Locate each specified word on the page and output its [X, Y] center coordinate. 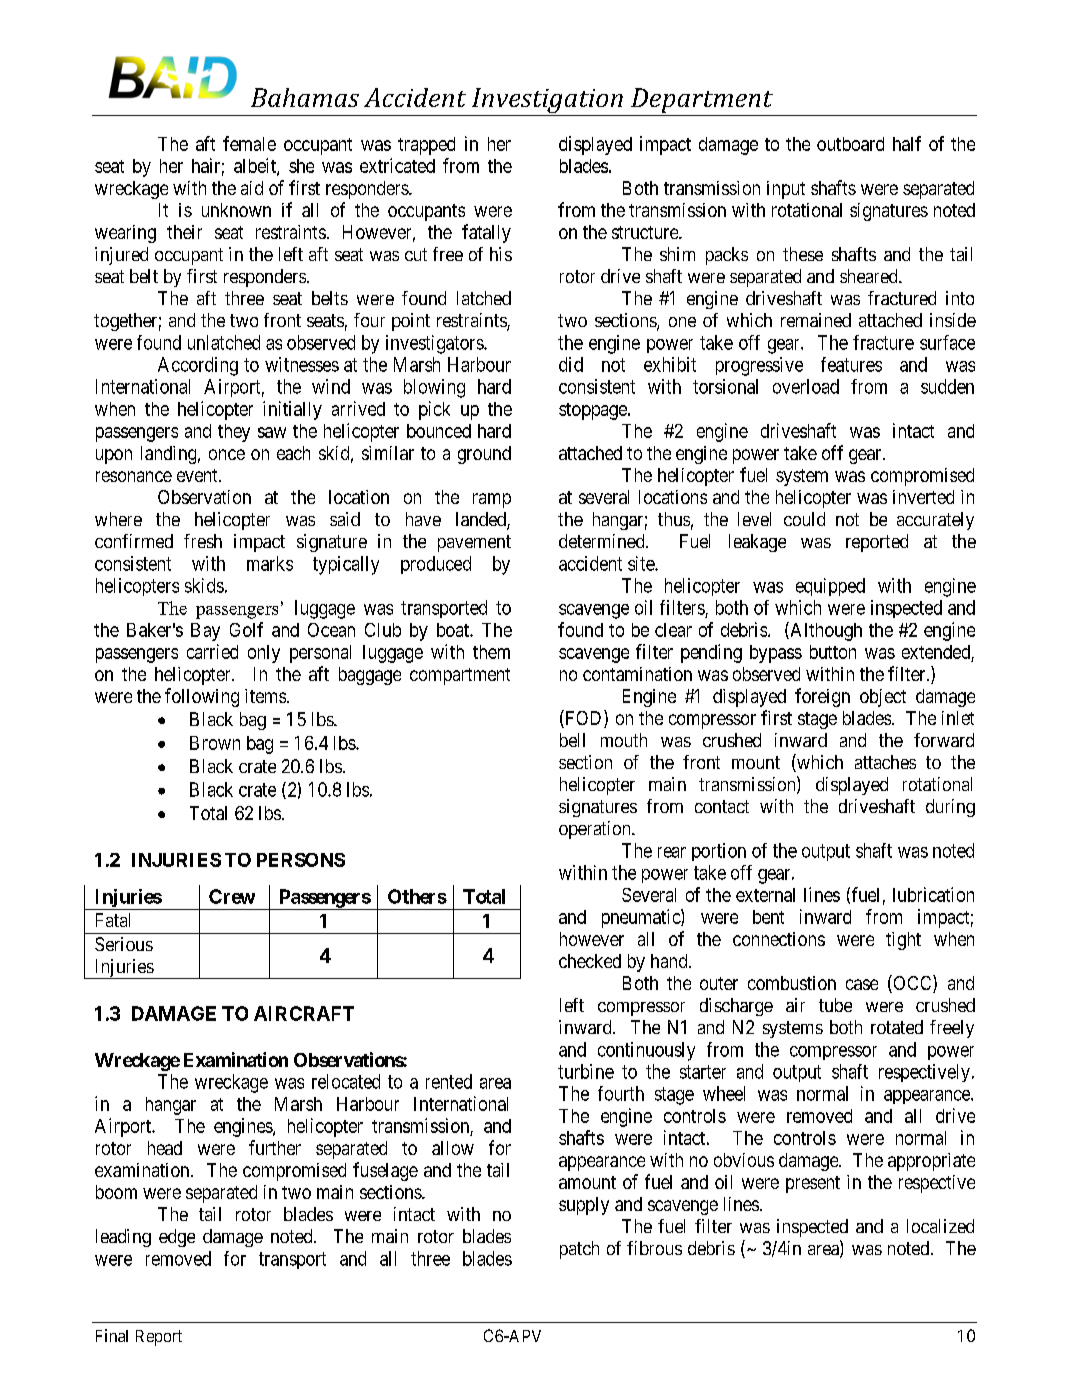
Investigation [547, 102]
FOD [584, 719]
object [883, 698]
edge [177, 1238]
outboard [850, 144]
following [202, 697]
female [249, 143]
